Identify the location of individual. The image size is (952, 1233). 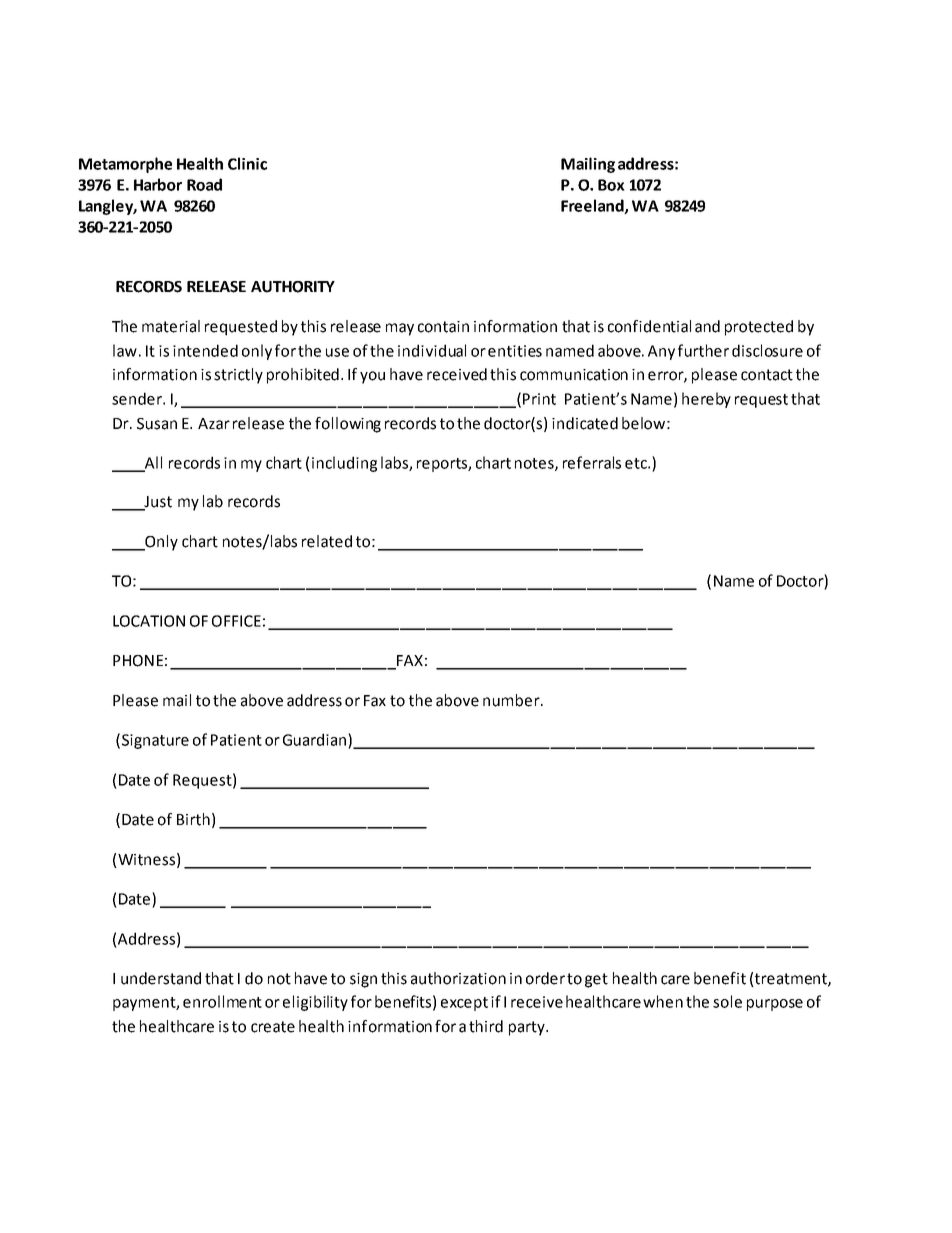
(432, 350).
